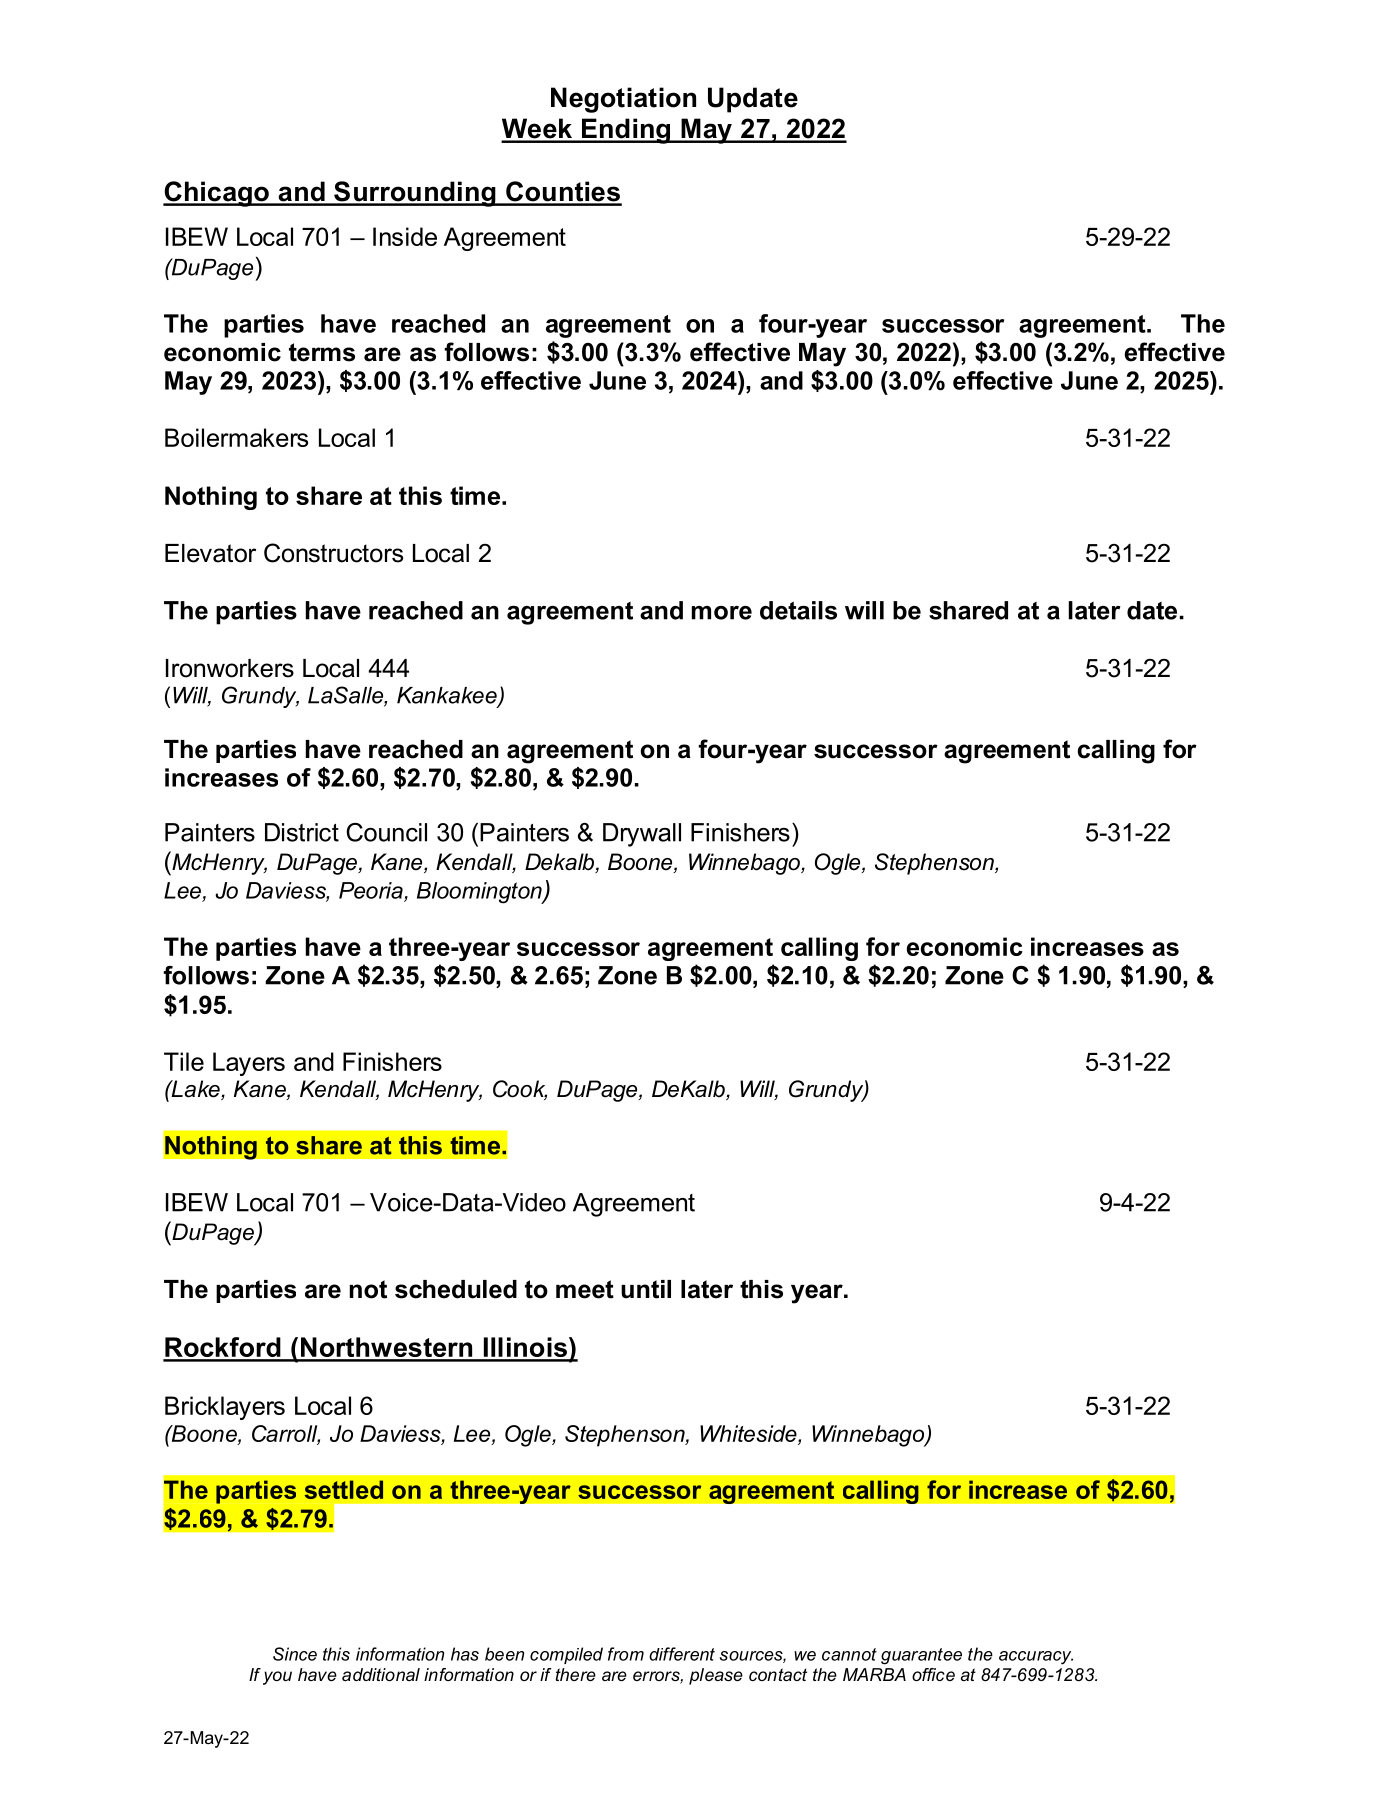 Image resolution: width=1389 pixels, height=1797 pixels. I want to click on Ending, so click(626, 131).
